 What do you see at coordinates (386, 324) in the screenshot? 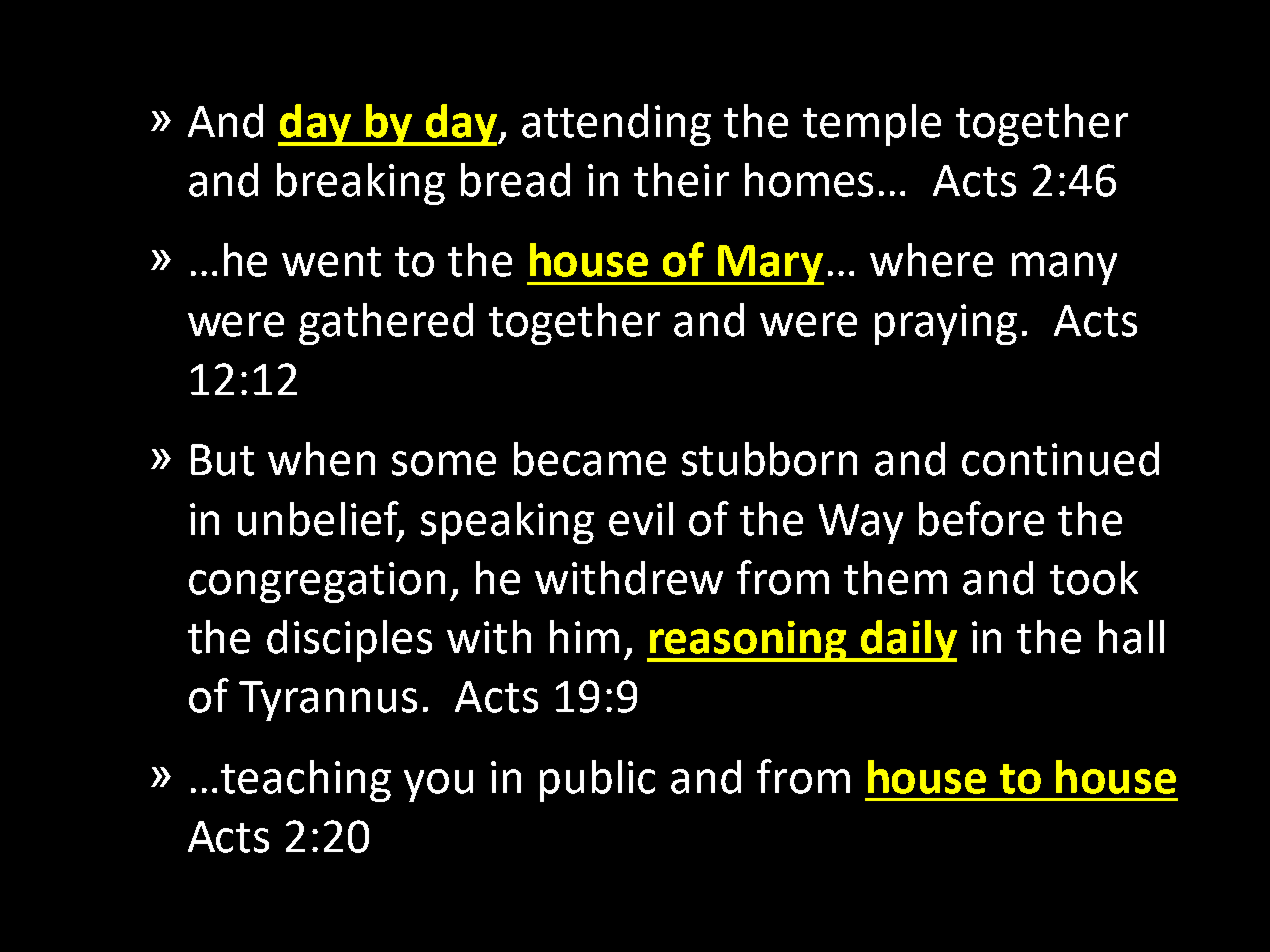
I see `gathered` at bounding box center [386, 324].
